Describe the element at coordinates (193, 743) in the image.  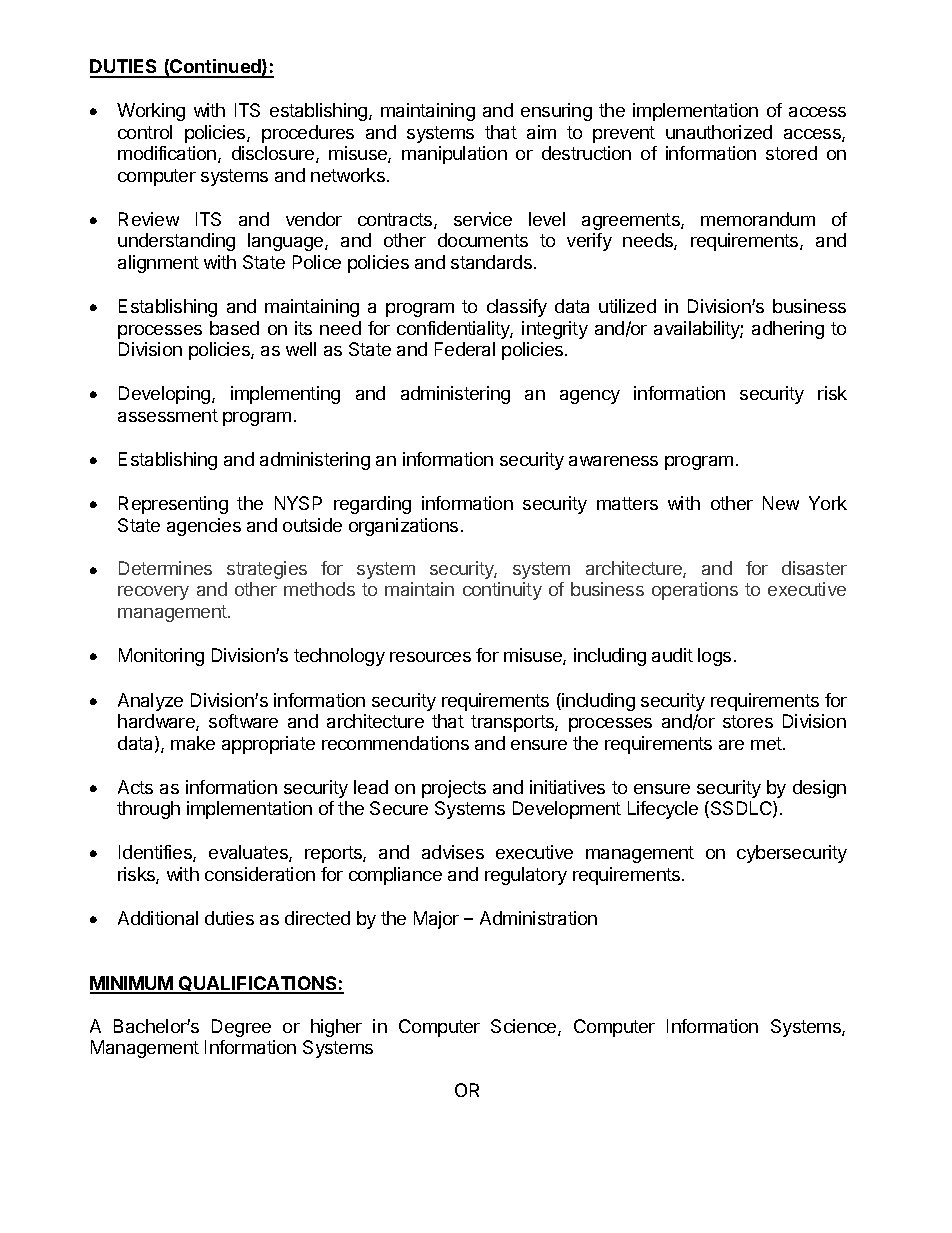
I see `make` at that location.
